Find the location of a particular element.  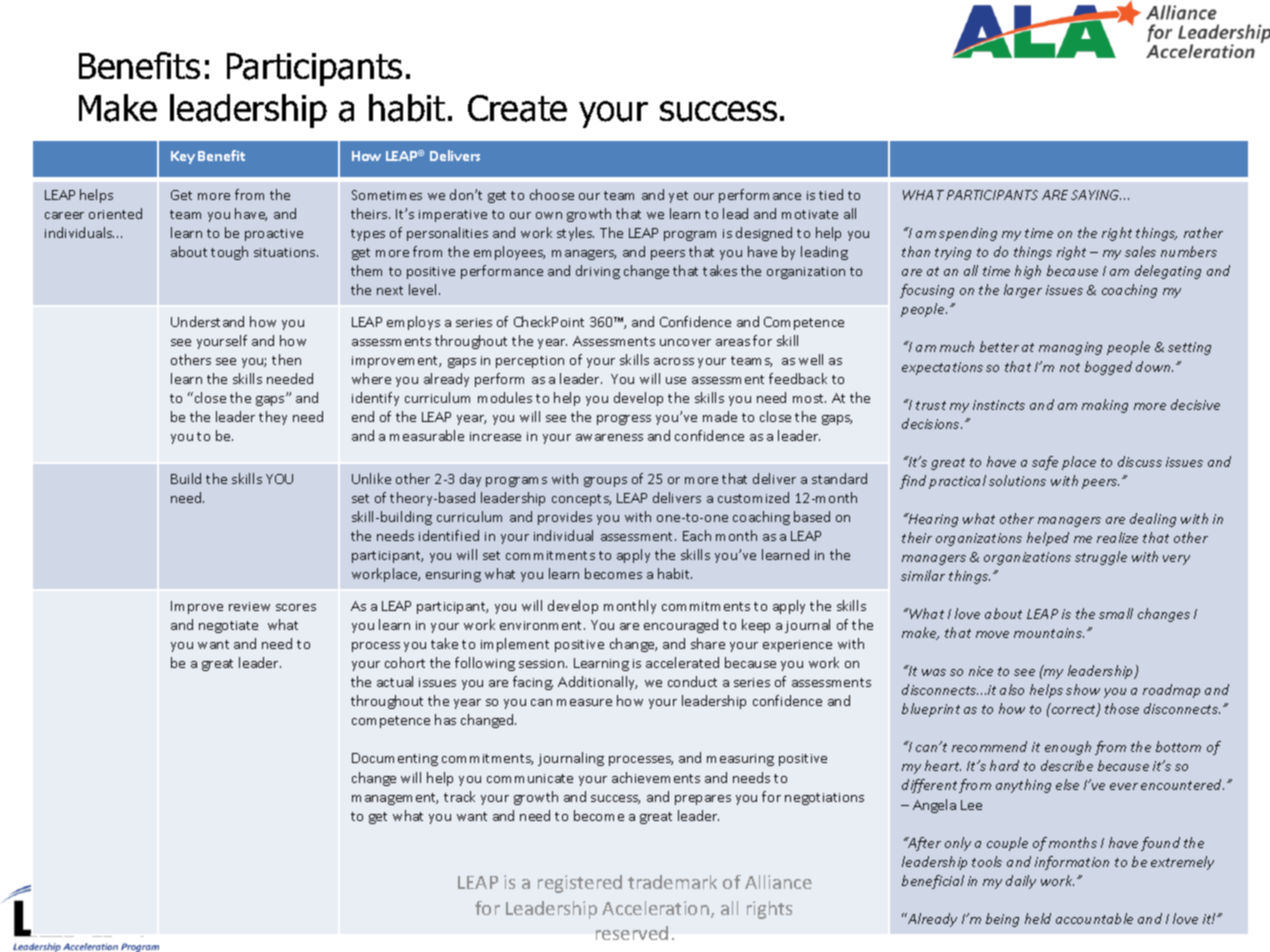

Key is located at coordinates (183, 157).
